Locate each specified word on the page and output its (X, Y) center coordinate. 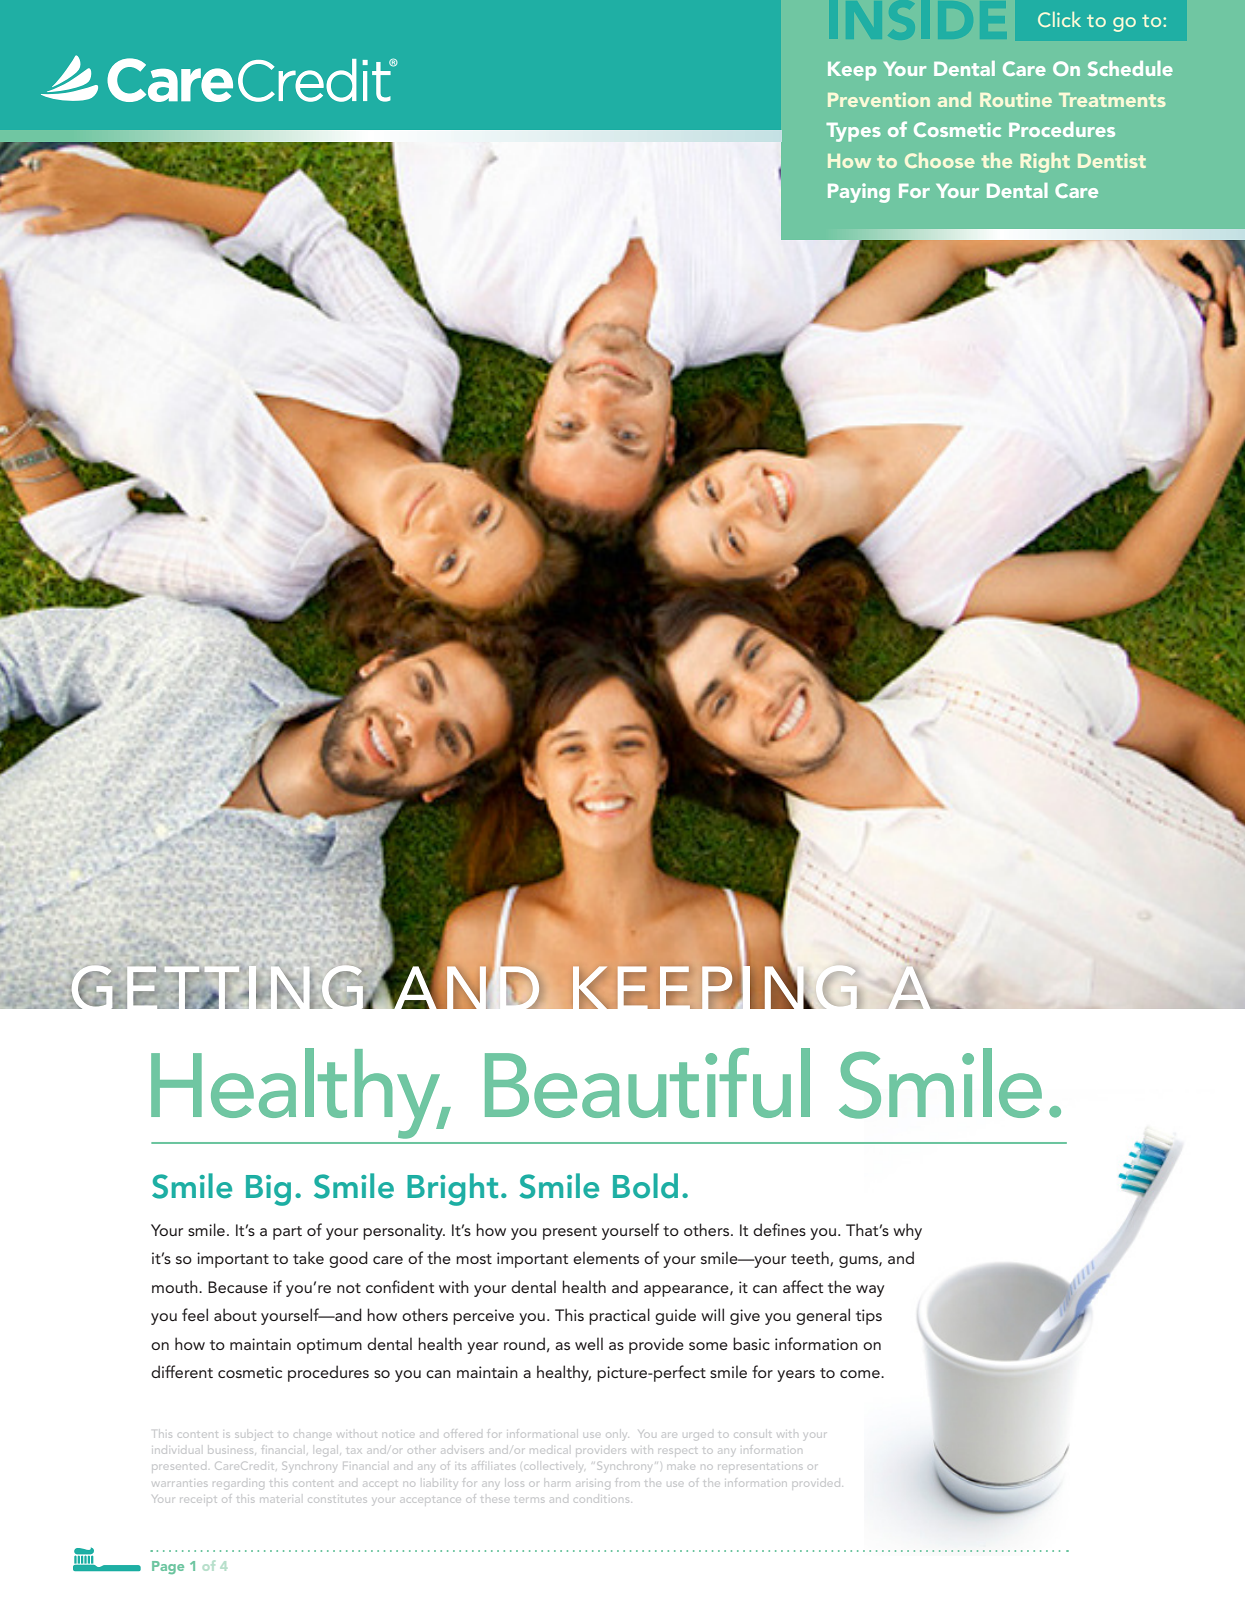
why (907, 1231)
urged (698, 1435)
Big (268, 1190)
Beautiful (647, 1083)
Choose (939, 160)
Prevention (879, 99)
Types (853, 132)
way (870, 1291)
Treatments (1112, 100)
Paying (859, 193)
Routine (1016, 99)
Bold (645, 1186)
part (287, 1233)
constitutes (338, 1500)
